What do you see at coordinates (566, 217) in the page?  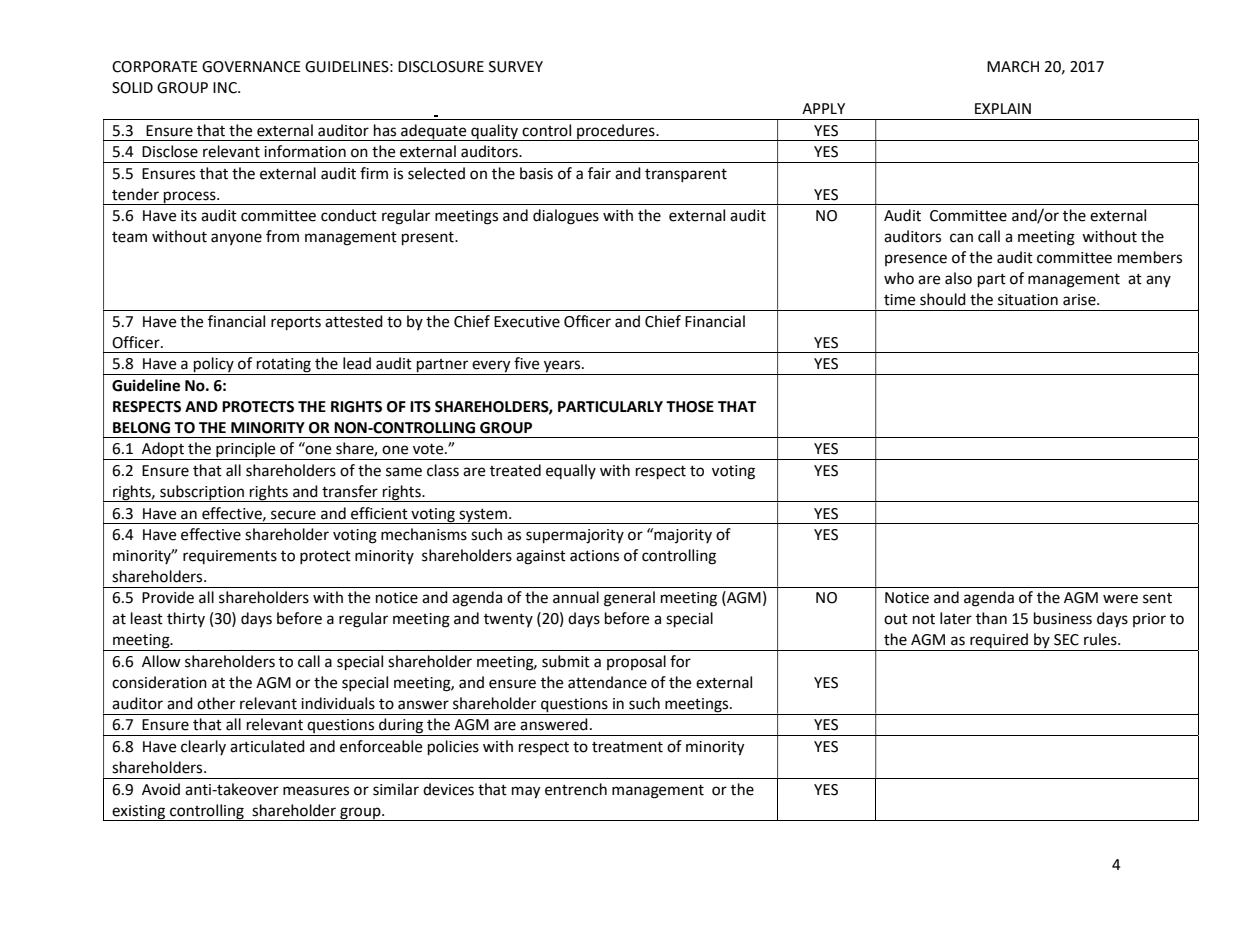 I see `dialogues` at bounding box center [566, 217].
